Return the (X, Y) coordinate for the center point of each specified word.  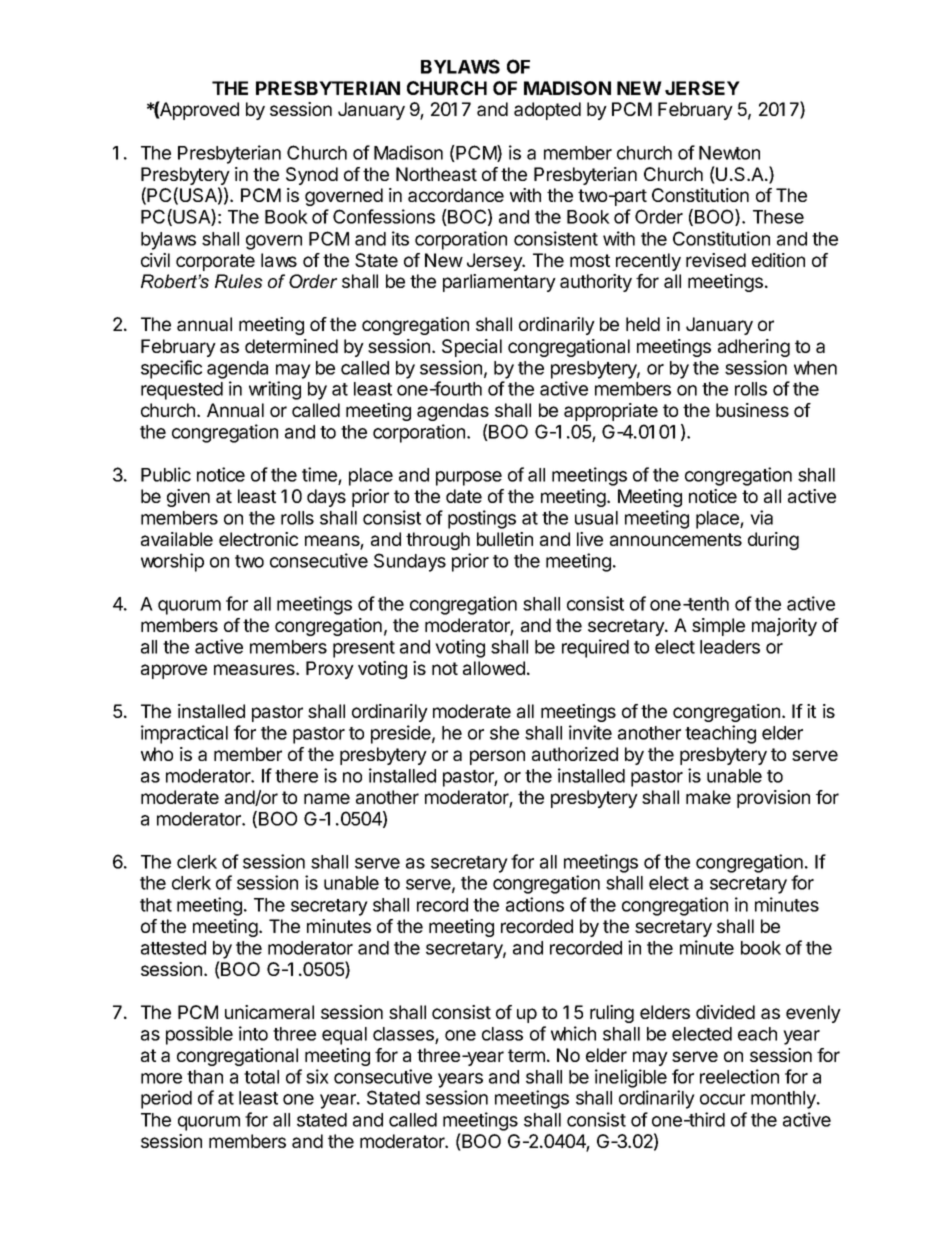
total (261, 1077)
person (497, 757)
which (573, 1033)
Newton (729, 153)
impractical (184, 734)
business (752, 410)
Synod (312, 176)
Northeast (436, 174)
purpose (469, 478)
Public (166, 474)
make (708, 797)
